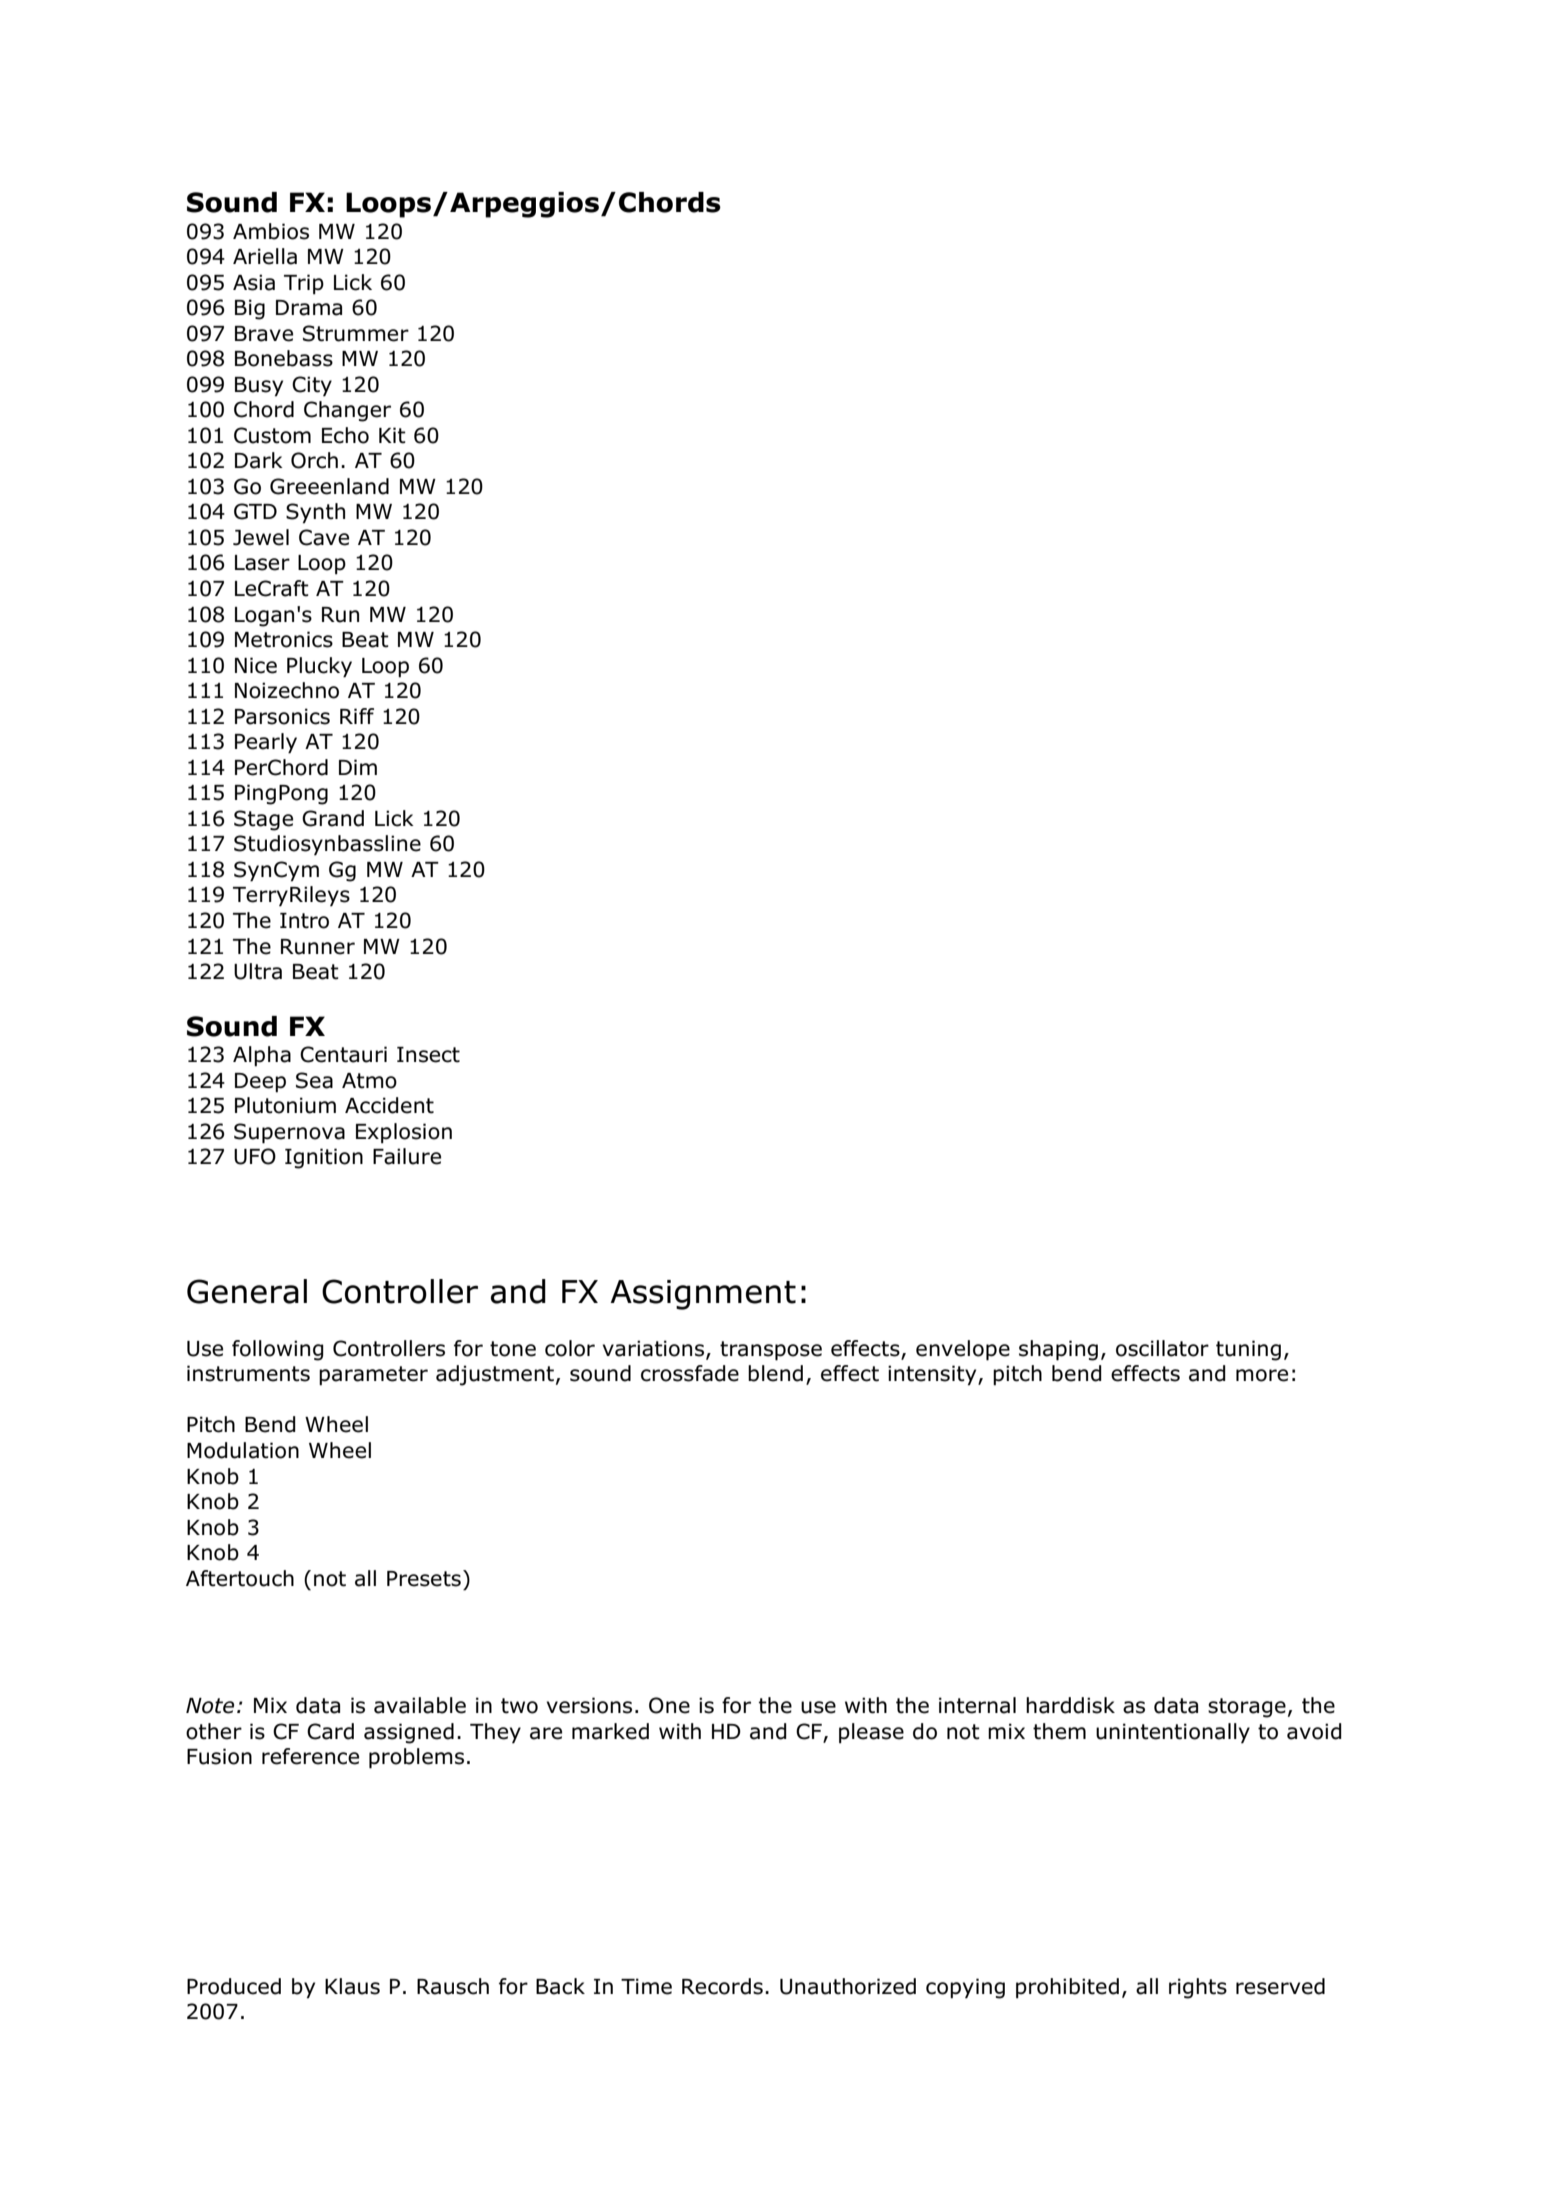  What do you see at coordinates (356, 333) in the page?
I see `Strummer` at bounding box center [356, 333].
